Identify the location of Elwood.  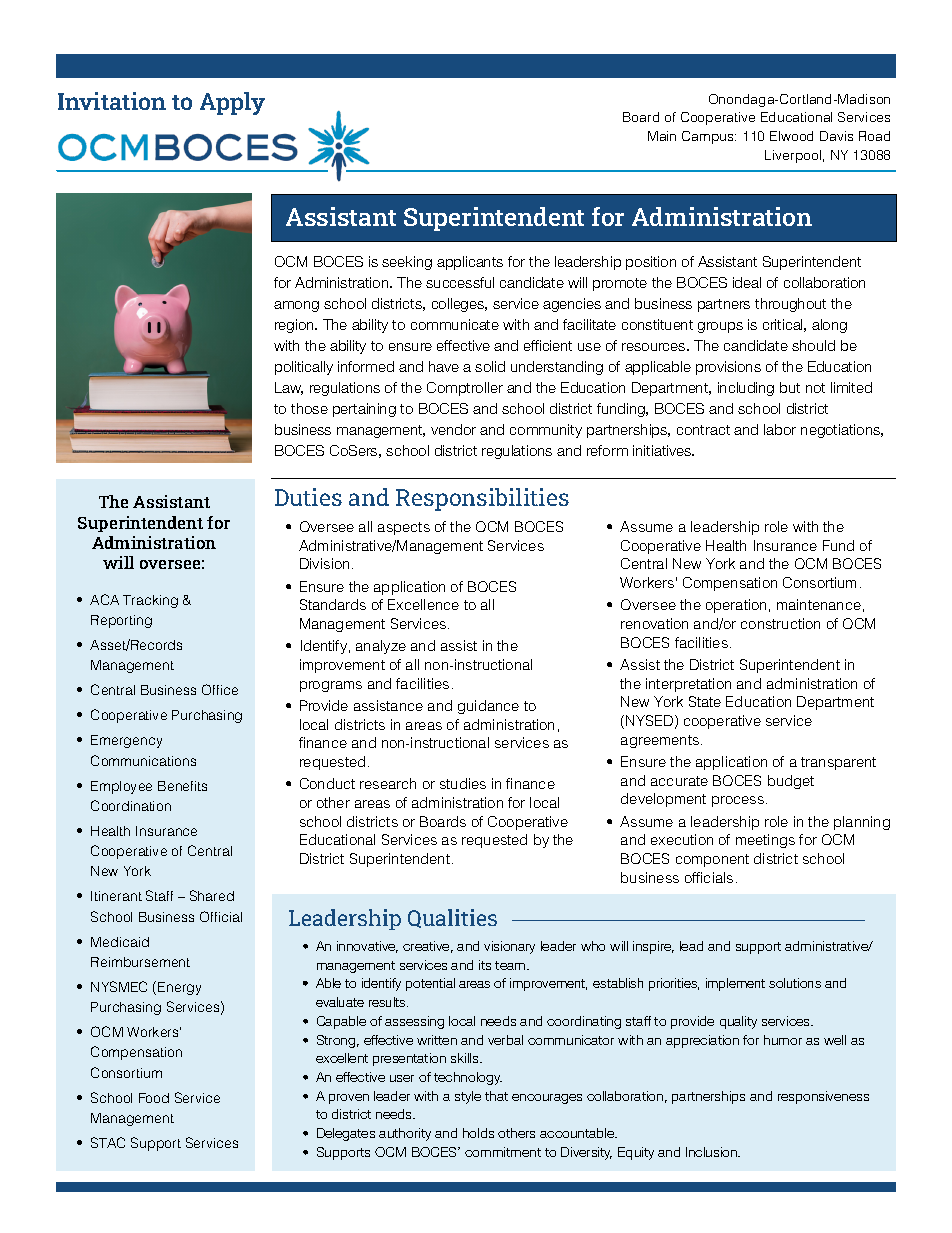
(791, 136).
